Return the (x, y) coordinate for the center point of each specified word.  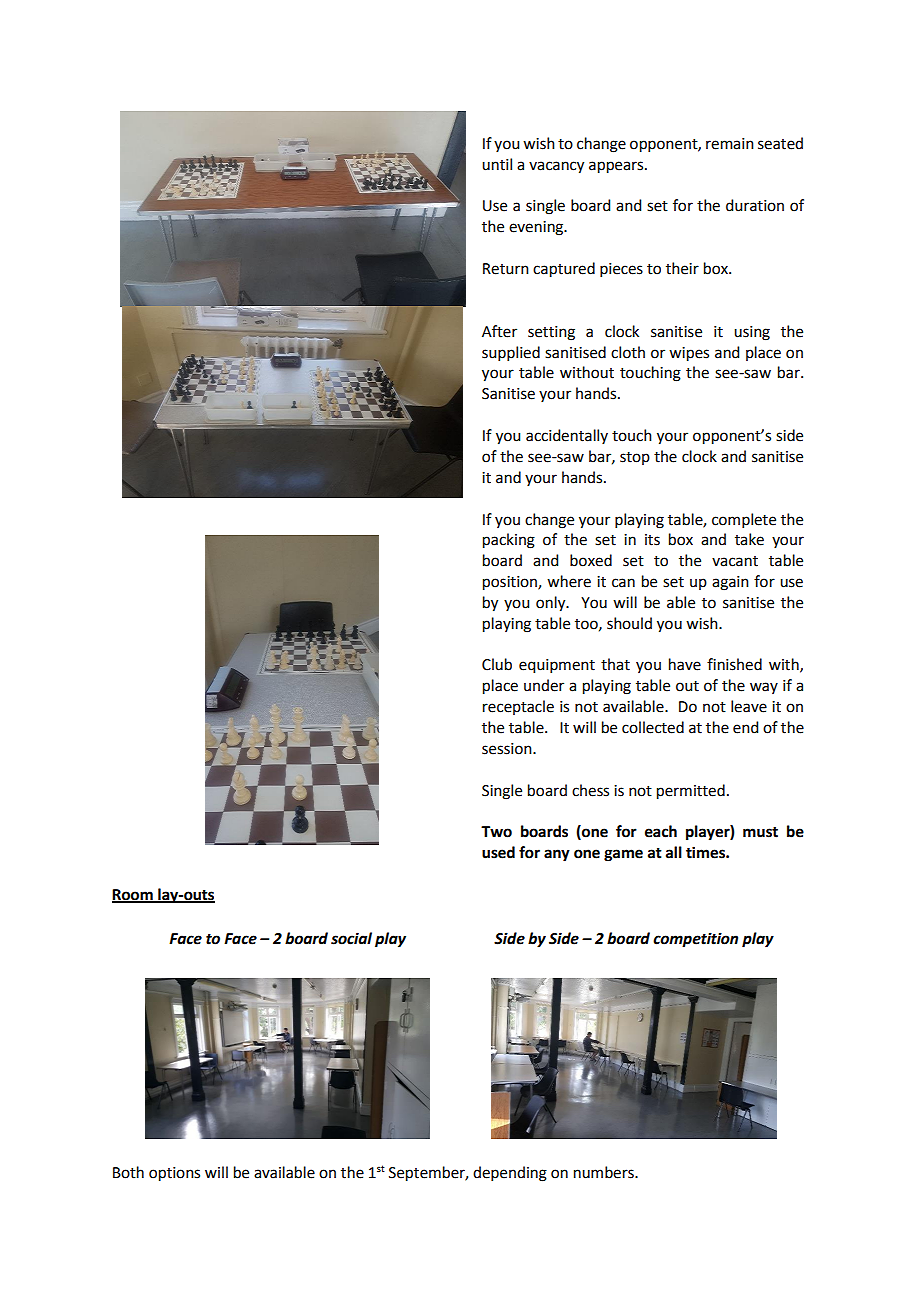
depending (510, 1174)
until (497, 164)
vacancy (556, 167)
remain (730, 144)
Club (497, 664)
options (174, 1174)
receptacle (518, 707)
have (685, 664)
